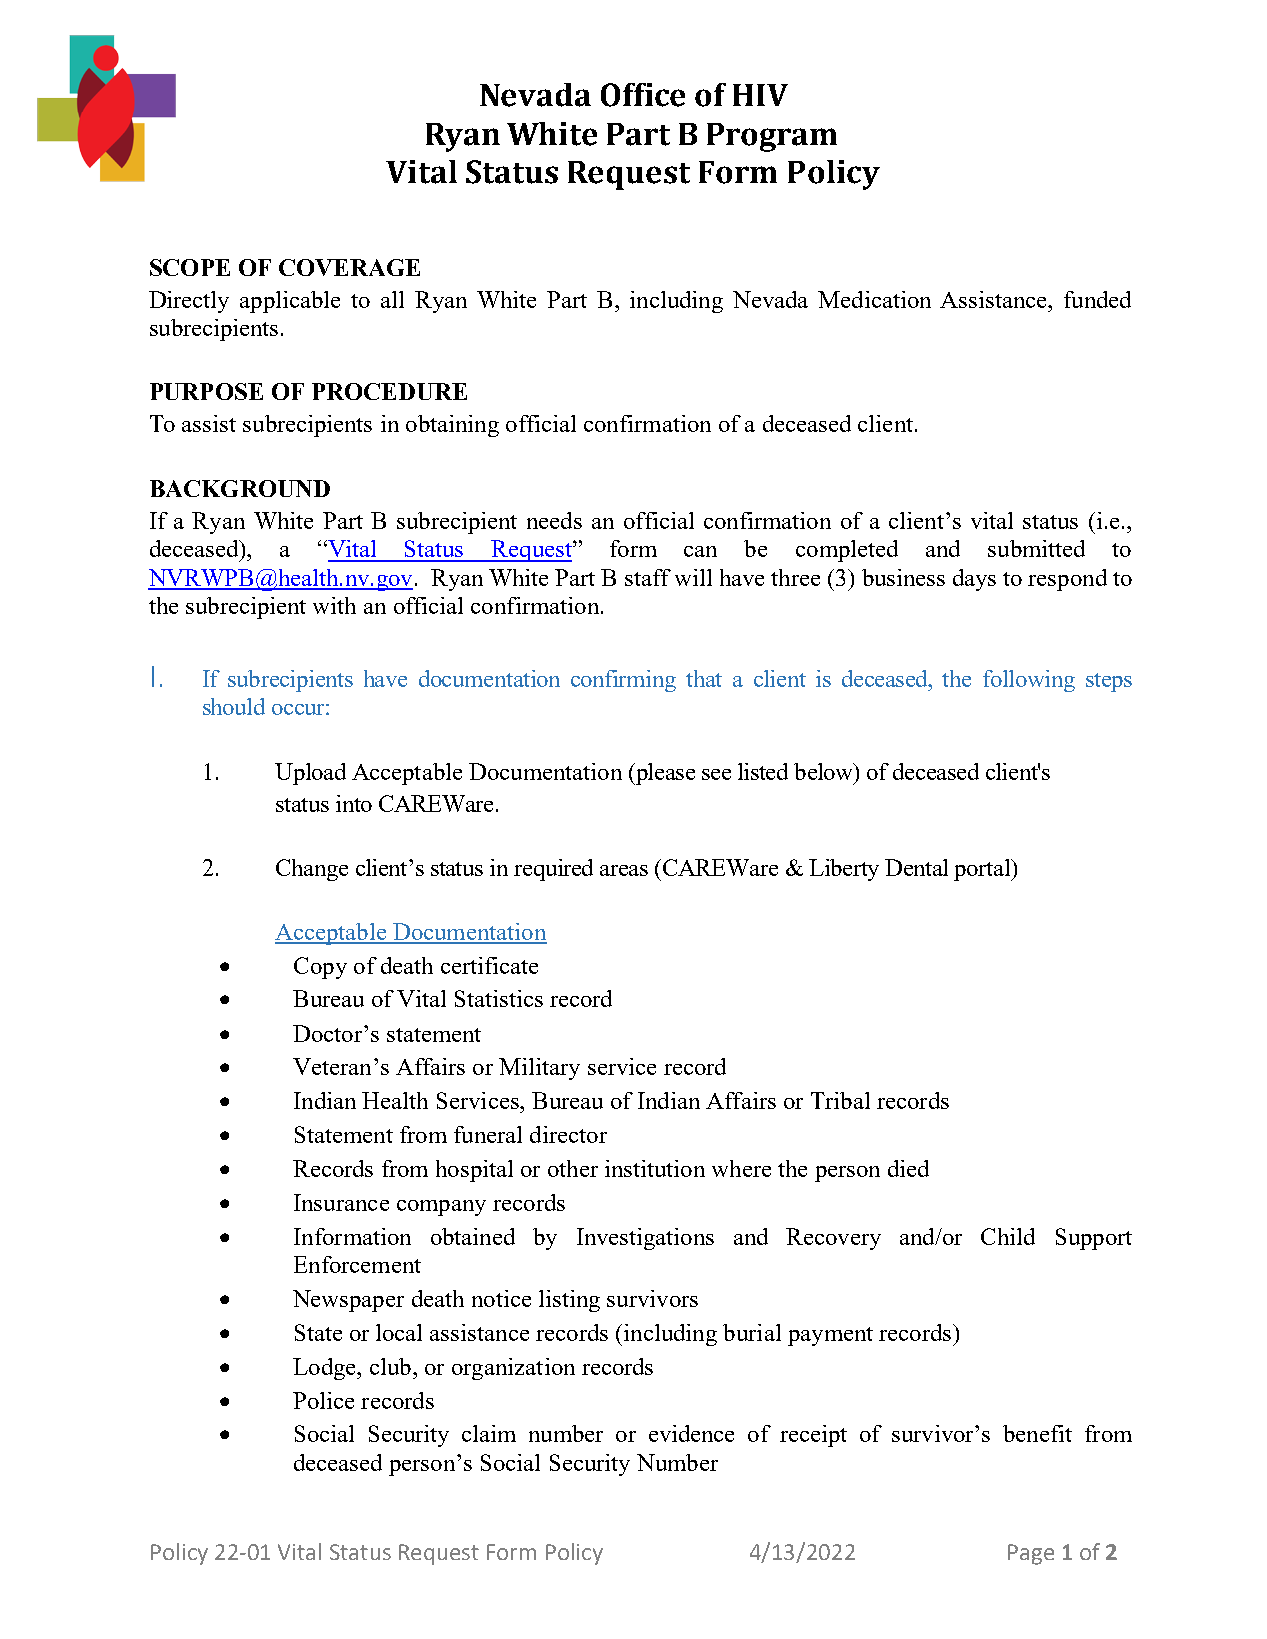 The width and height of the screenshot is (1267, 1639). What do you see at coordinates (349, 267) in the screenshot?
I see `COVERAGE` at bounding box center [349, 267].
